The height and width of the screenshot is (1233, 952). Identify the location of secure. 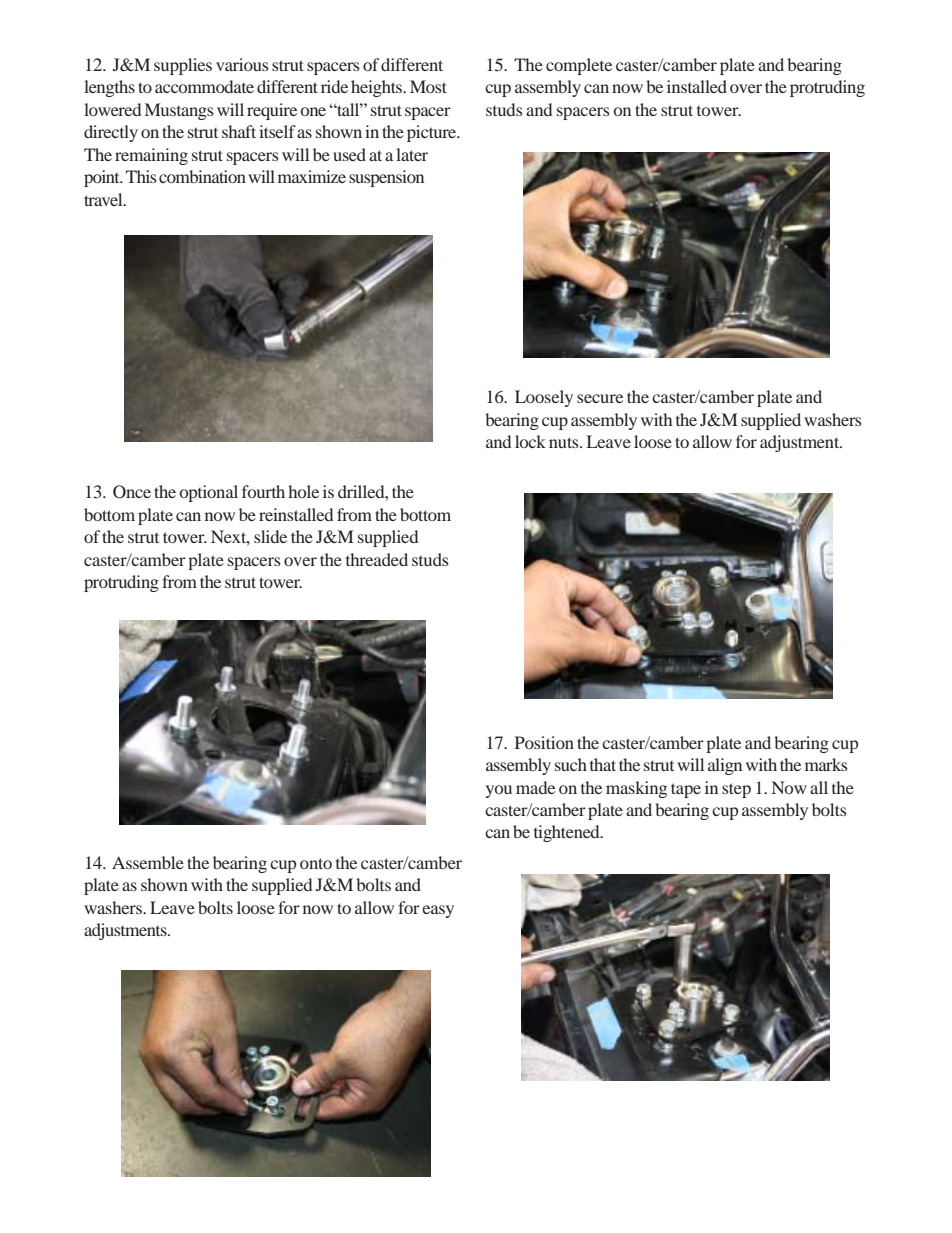
(600, 398).
